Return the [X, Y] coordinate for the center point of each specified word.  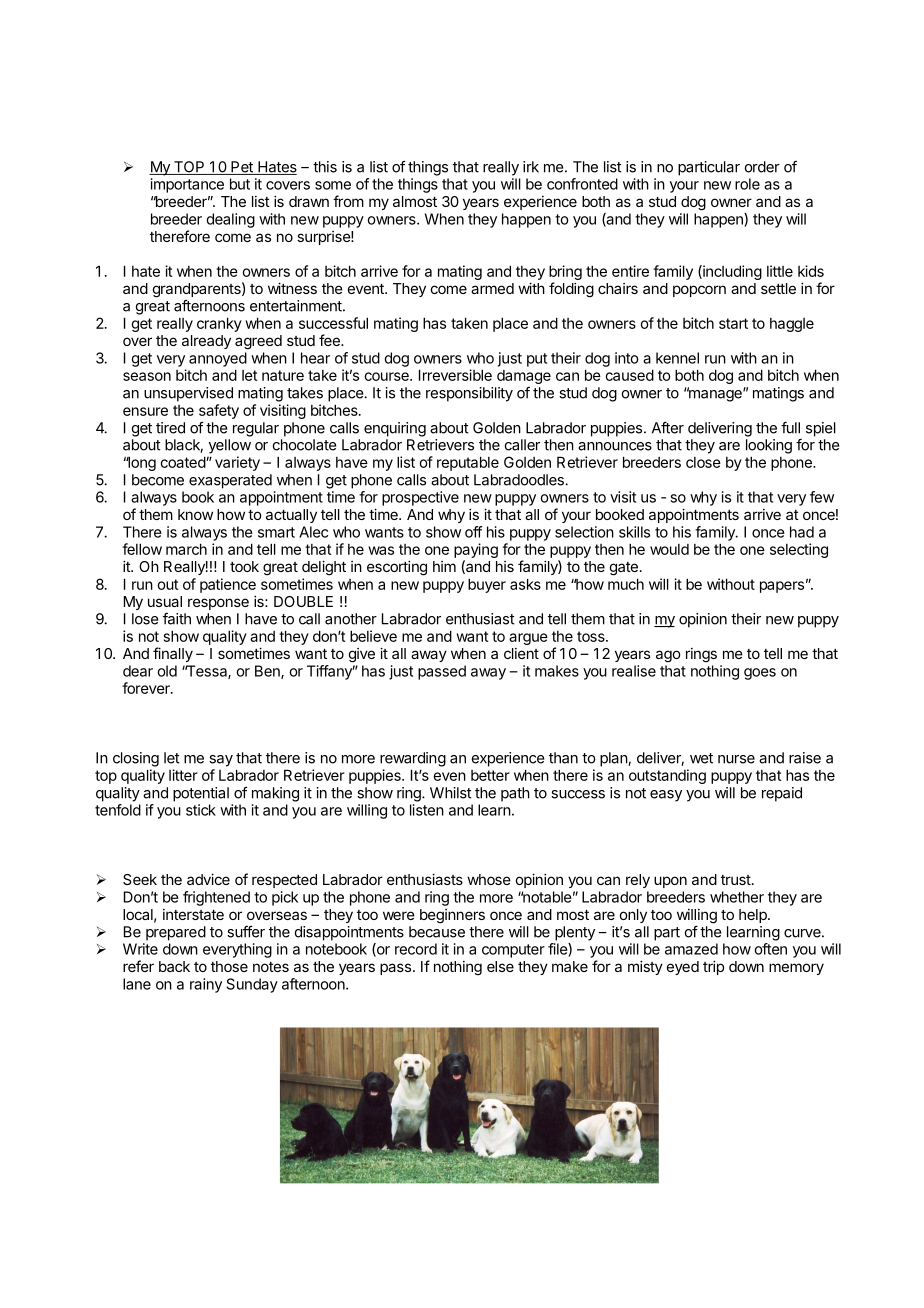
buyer [487, 585]
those [229, 966]
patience [228, 585]
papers [782, 587]
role [747, 184]
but [240, 184]
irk [531, 167]
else [500, 966]
